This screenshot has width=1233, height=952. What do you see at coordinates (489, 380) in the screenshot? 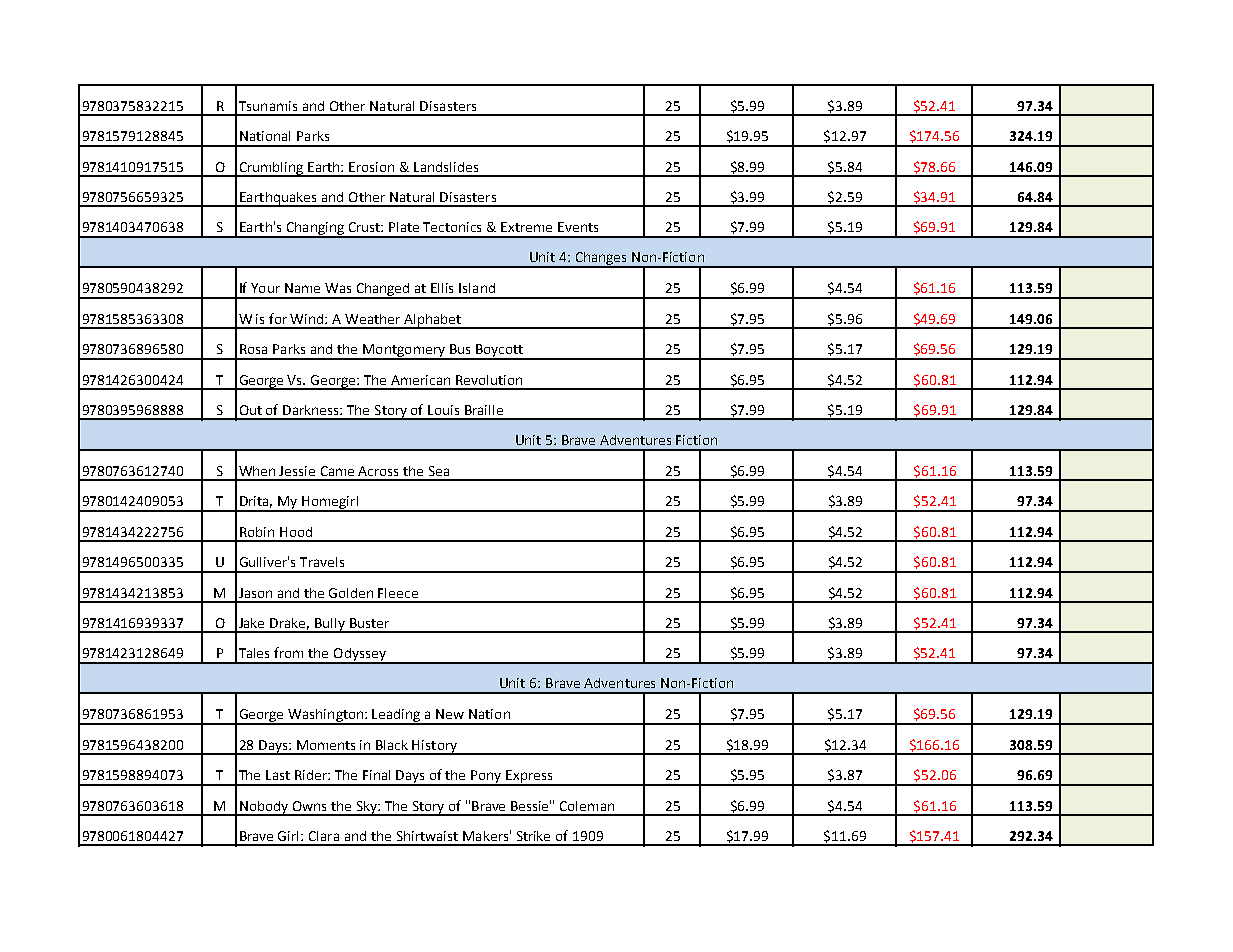
I see `Revolution` at bounding box center [489, 380].
